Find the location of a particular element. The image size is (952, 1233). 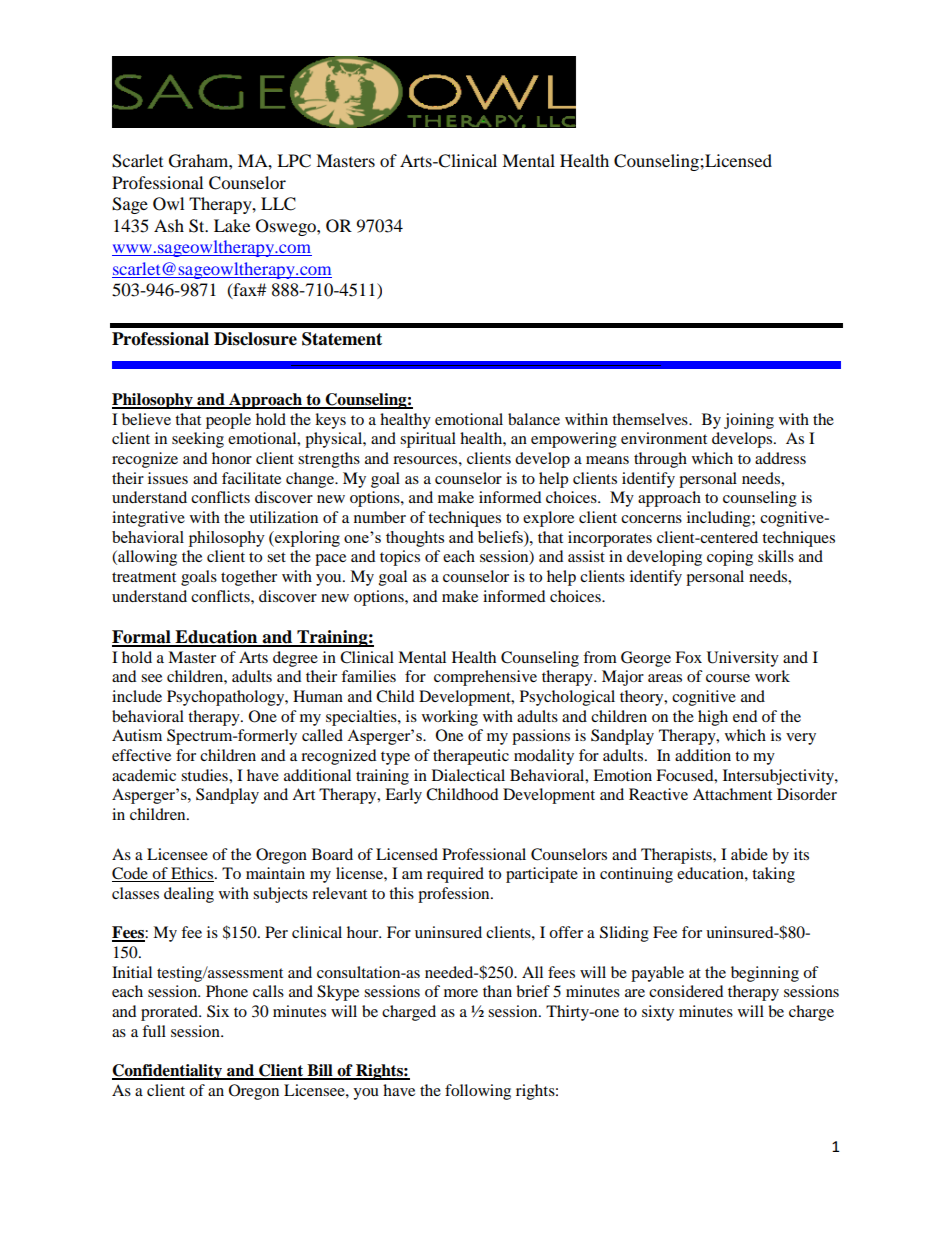

Dialectical is located at coordinates (468, 775).
